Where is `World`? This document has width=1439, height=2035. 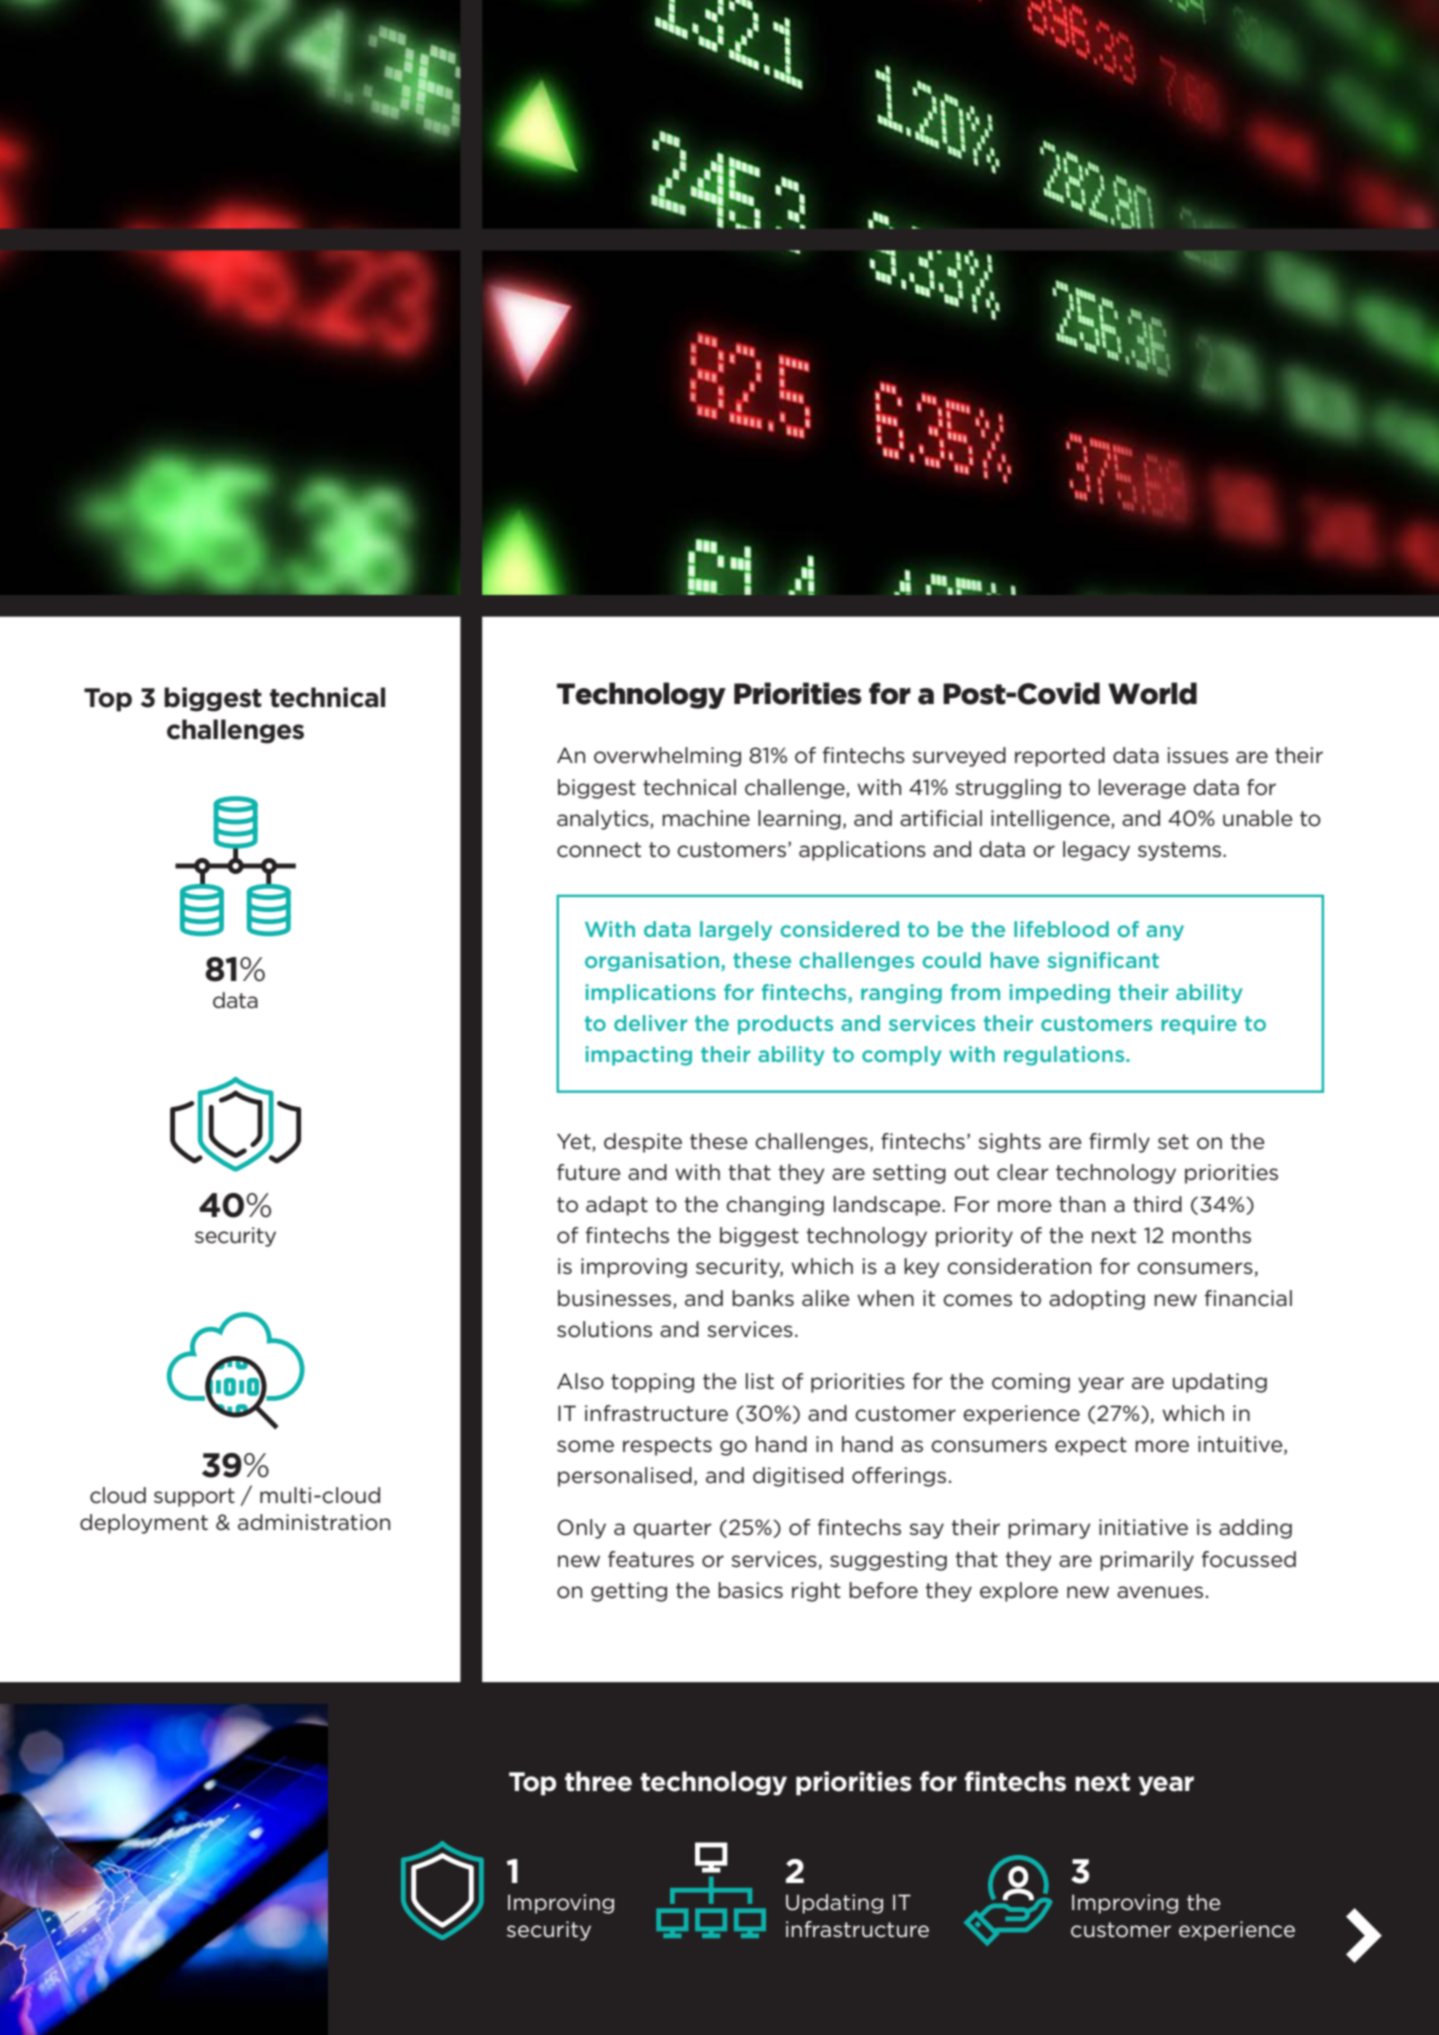
World is located at coordinates (1152, 693).
